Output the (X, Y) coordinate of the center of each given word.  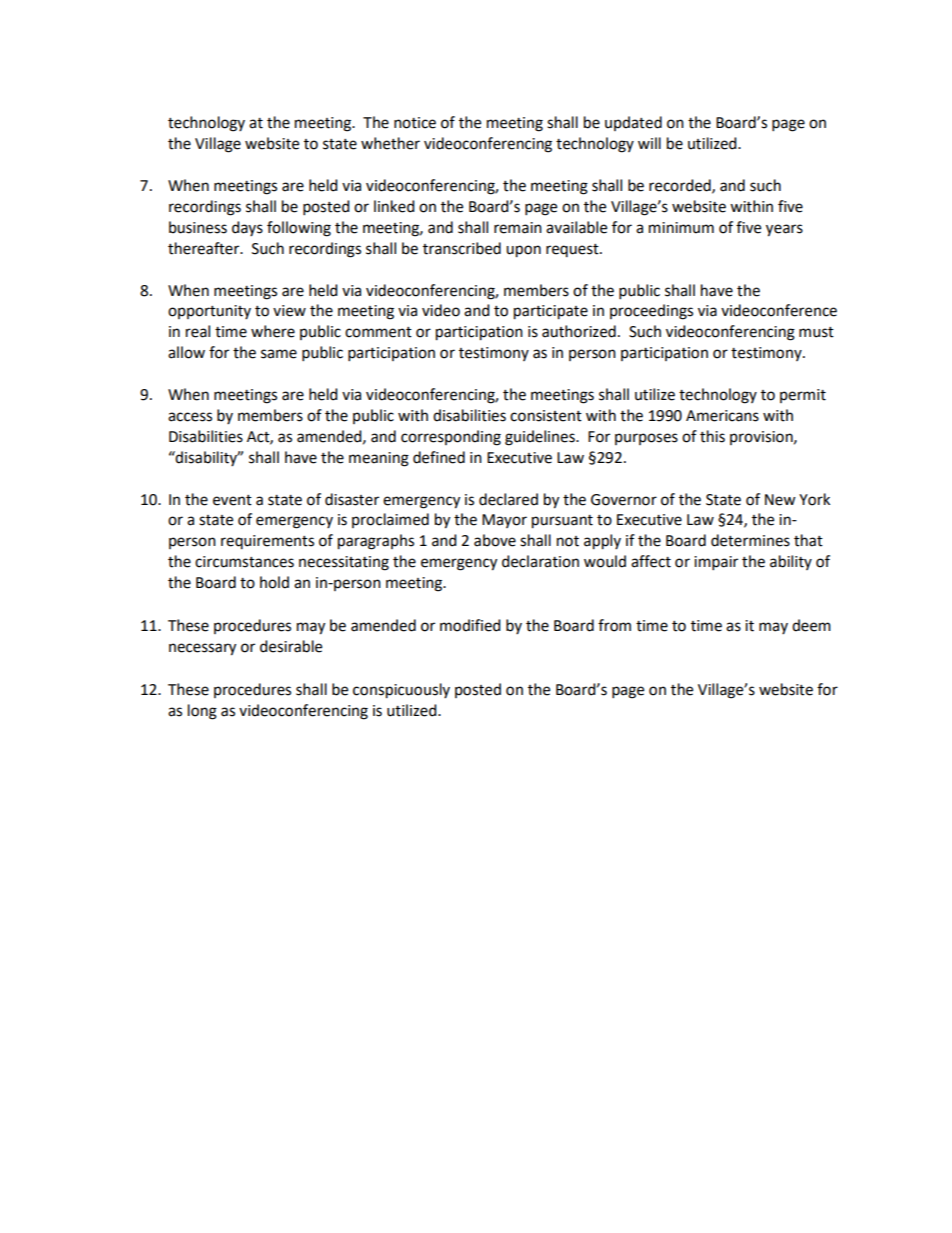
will (649, 143)
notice (415, 123)
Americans (722, 416)
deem (811, 625)
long (202, 712)
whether (390, 143)
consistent (546, 416)
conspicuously (401, 691)
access (190, 417)
